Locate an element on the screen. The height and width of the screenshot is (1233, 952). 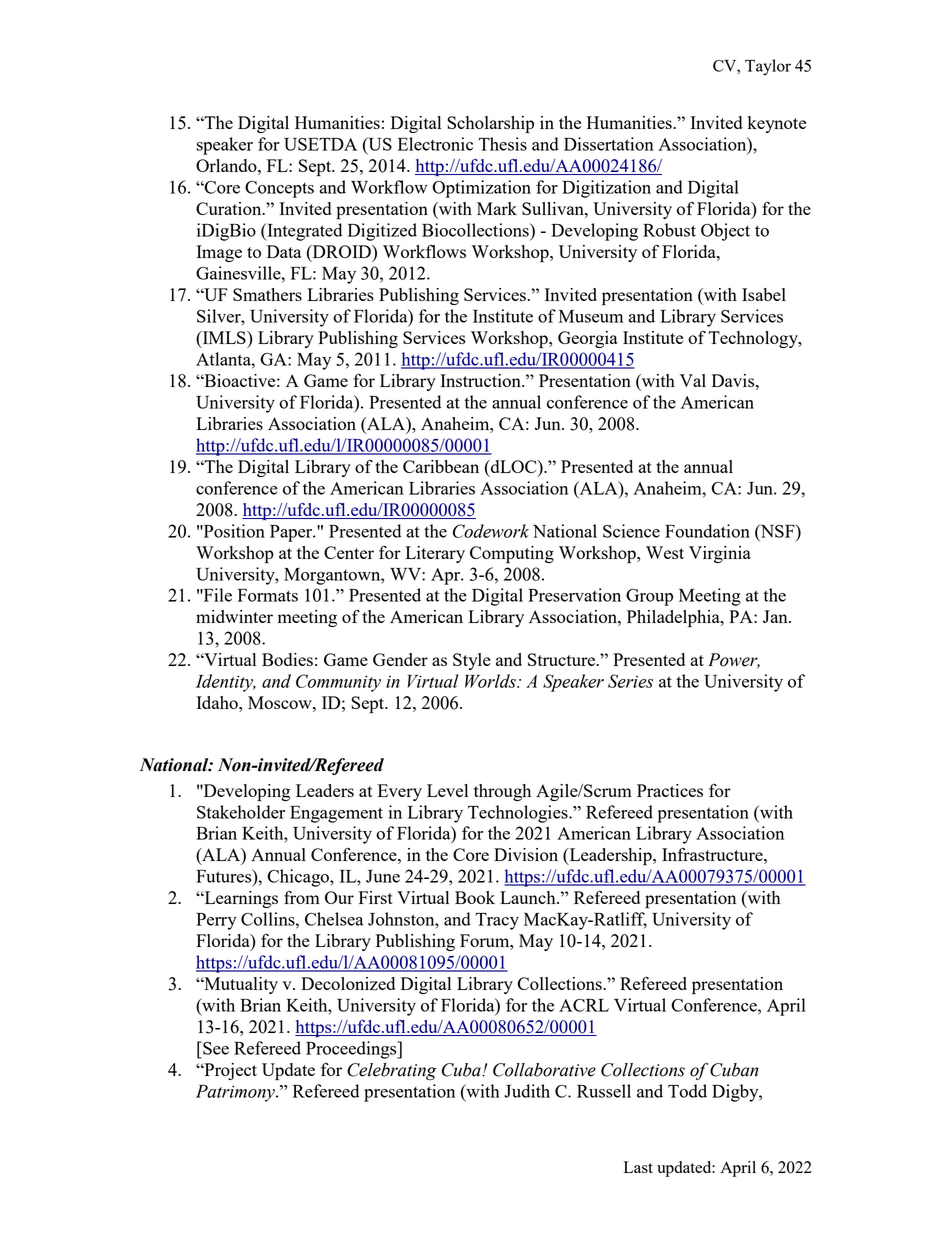
Formats is located at coordinates (268, 595).
